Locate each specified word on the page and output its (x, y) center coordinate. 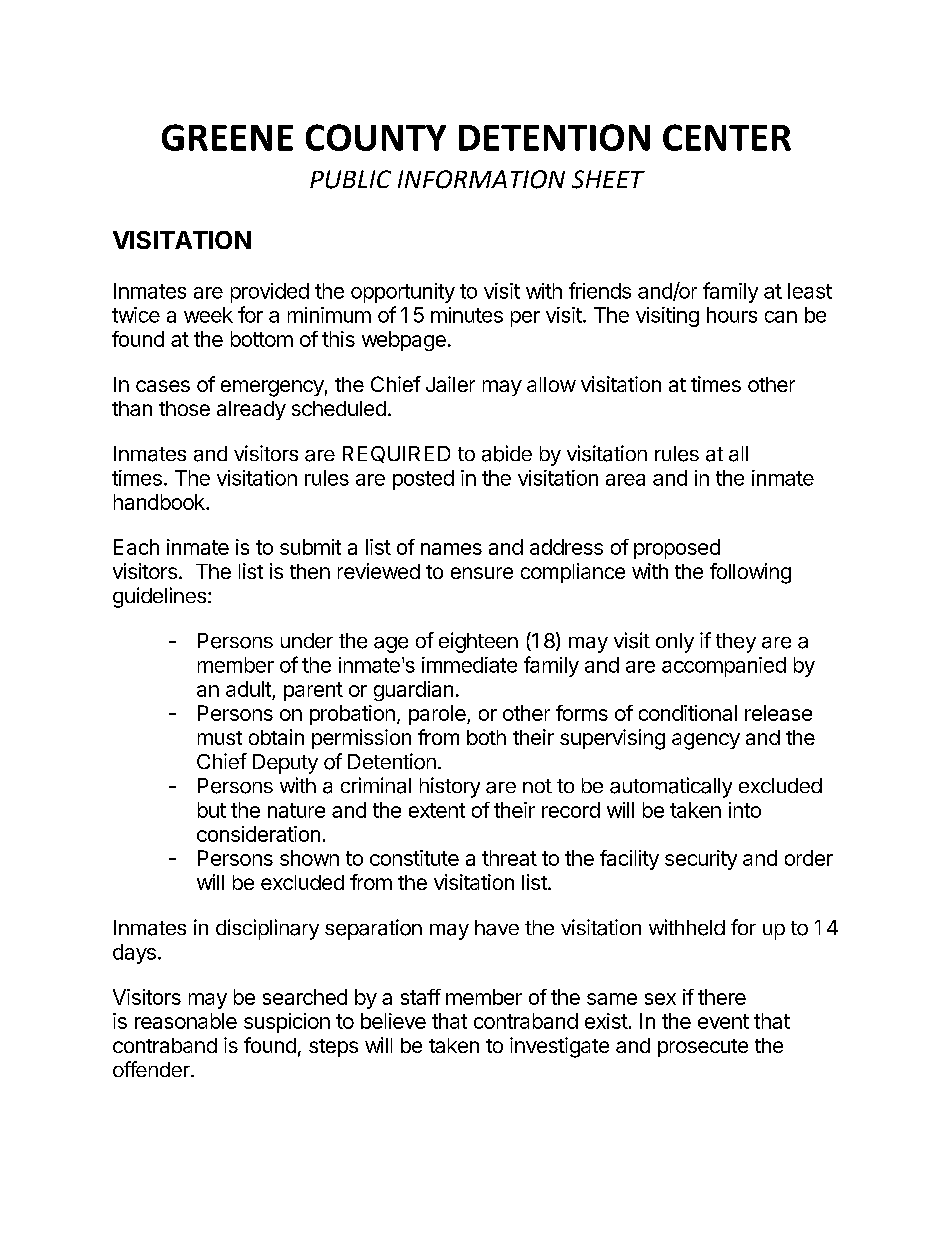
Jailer (450, 384)
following (750, 573)
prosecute (703, 1048)
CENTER (727, 137)
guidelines (159, 597)
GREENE (227, 137)
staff (421, 997)
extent (437, 810)
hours (732, 315)
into (745, 810)
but (212, 810)
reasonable (186, 1021)
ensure (482, 573)
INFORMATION (481, 179)
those (184, 408)
